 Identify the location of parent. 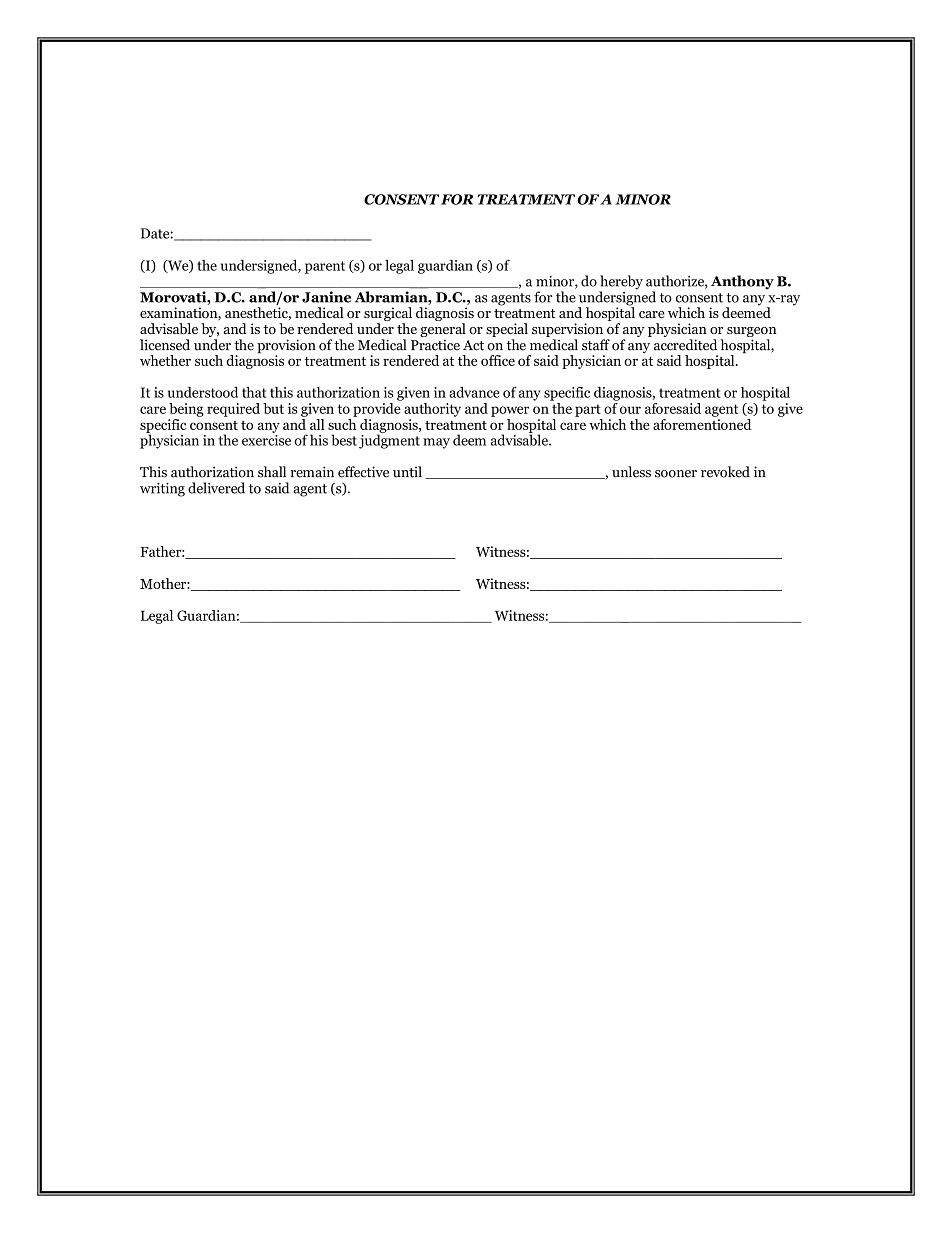
(325, 267).
